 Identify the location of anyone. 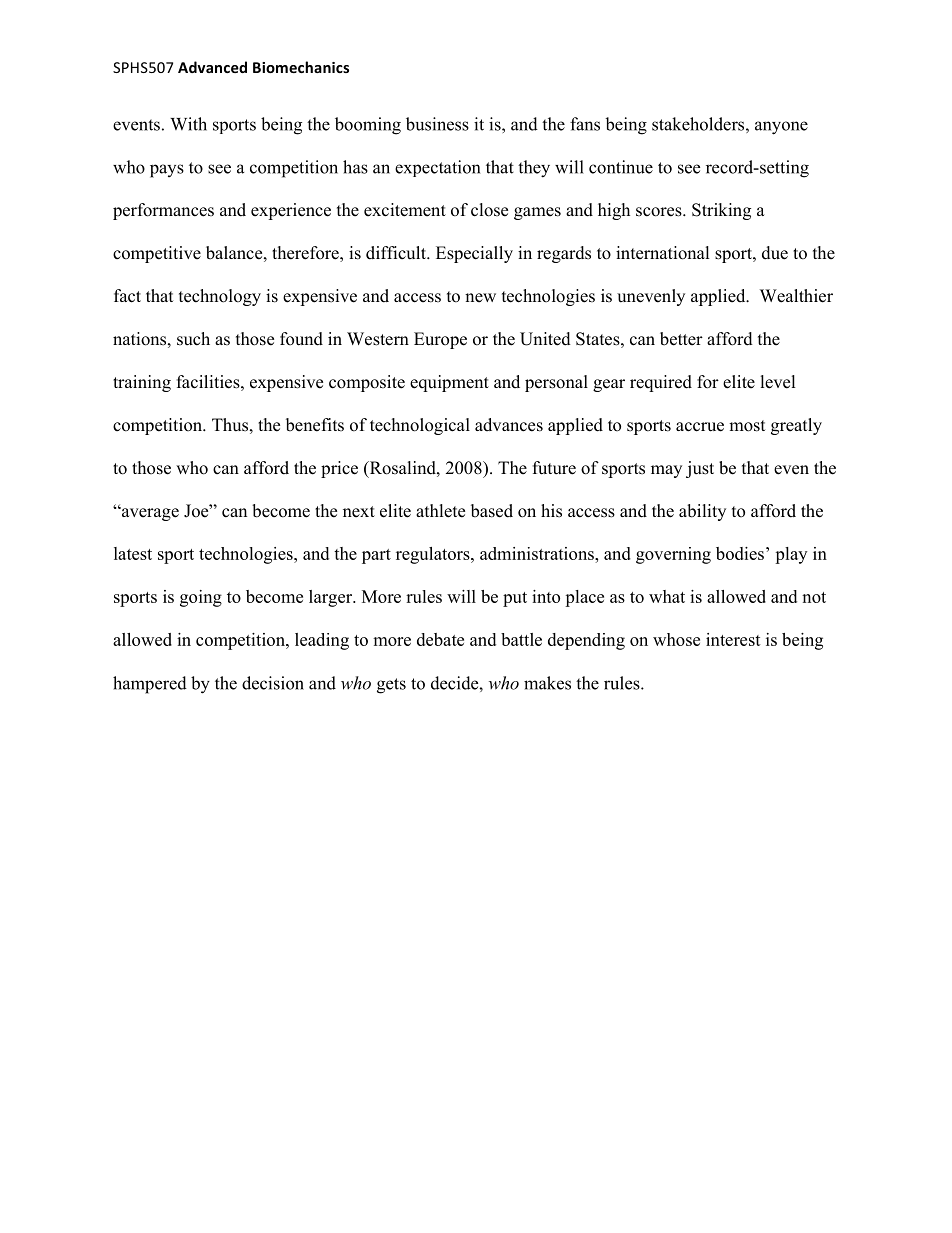
(781, 128).
